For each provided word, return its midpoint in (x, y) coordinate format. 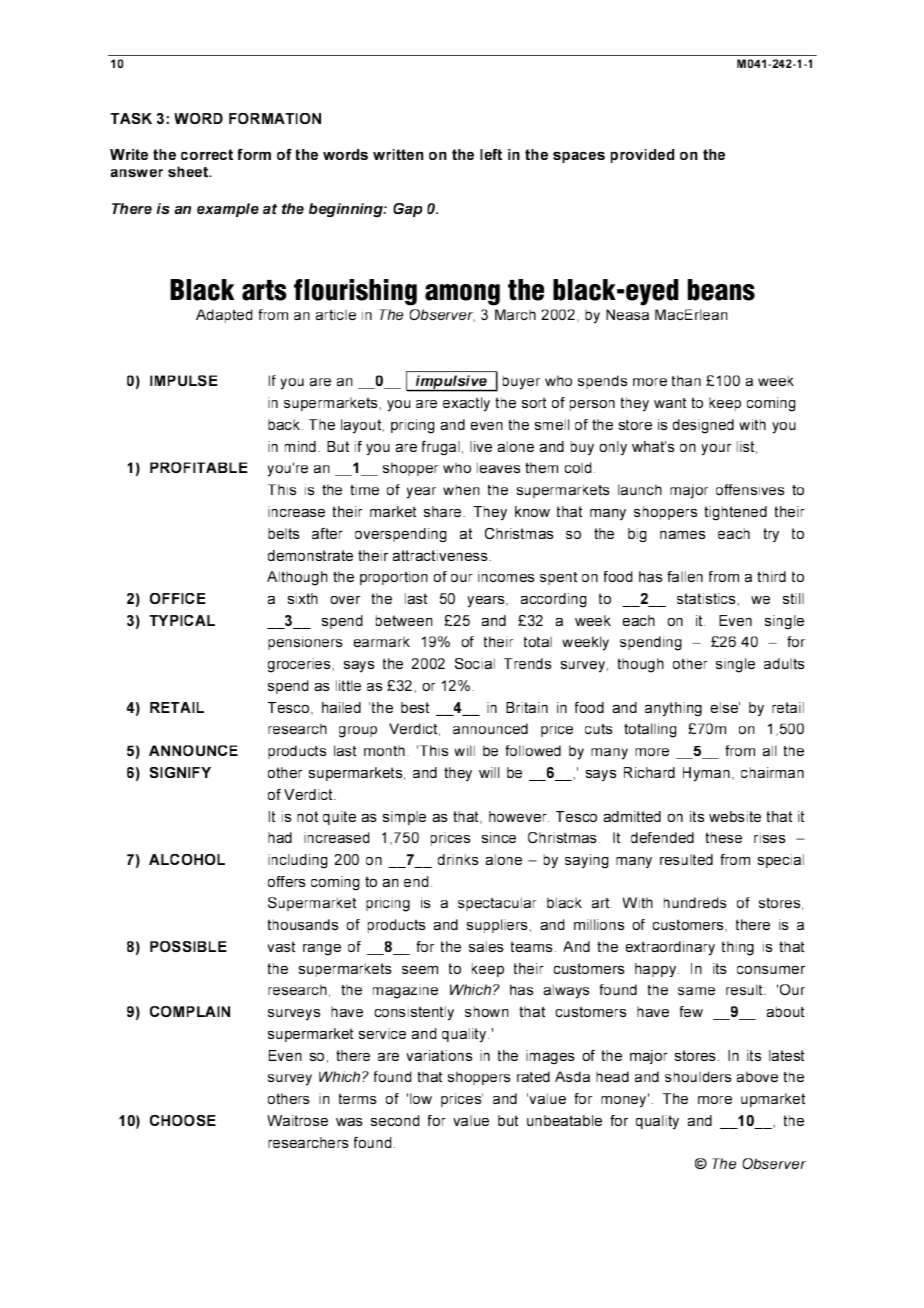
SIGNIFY (180, 772)
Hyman (706, 774)
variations (439, 1055)
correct (207, 154)
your (716, 449)
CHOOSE (183, 1120)
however (519, 816)
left (491, 154)
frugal (441, 448)
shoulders (698, 1076)
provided (642, 156)
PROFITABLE (199, 467)
